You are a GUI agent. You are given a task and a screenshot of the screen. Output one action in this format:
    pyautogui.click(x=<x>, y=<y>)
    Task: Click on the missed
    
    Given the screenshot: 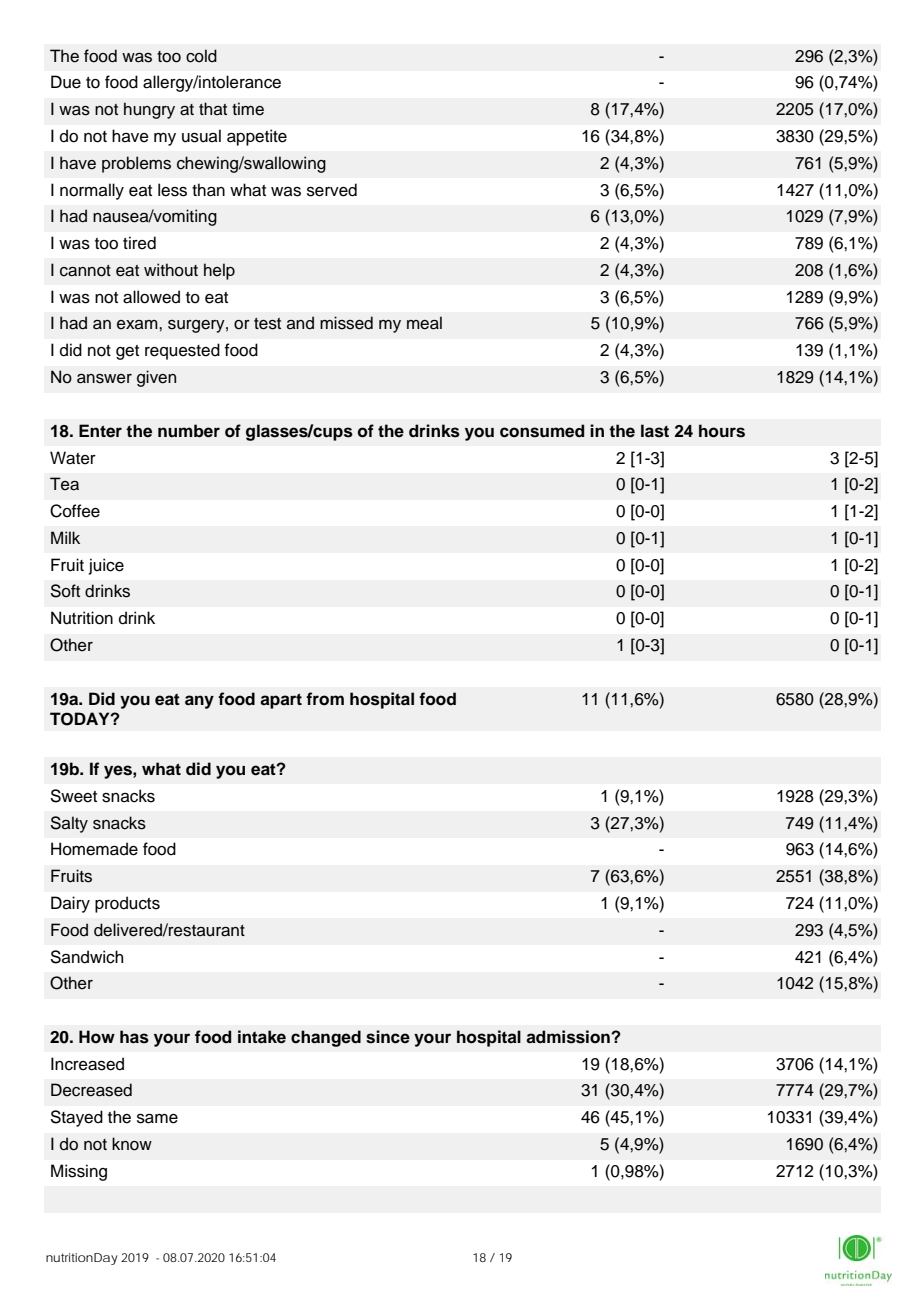 What is the action you would take?
    pyautogui.click(x=346, y=323)
